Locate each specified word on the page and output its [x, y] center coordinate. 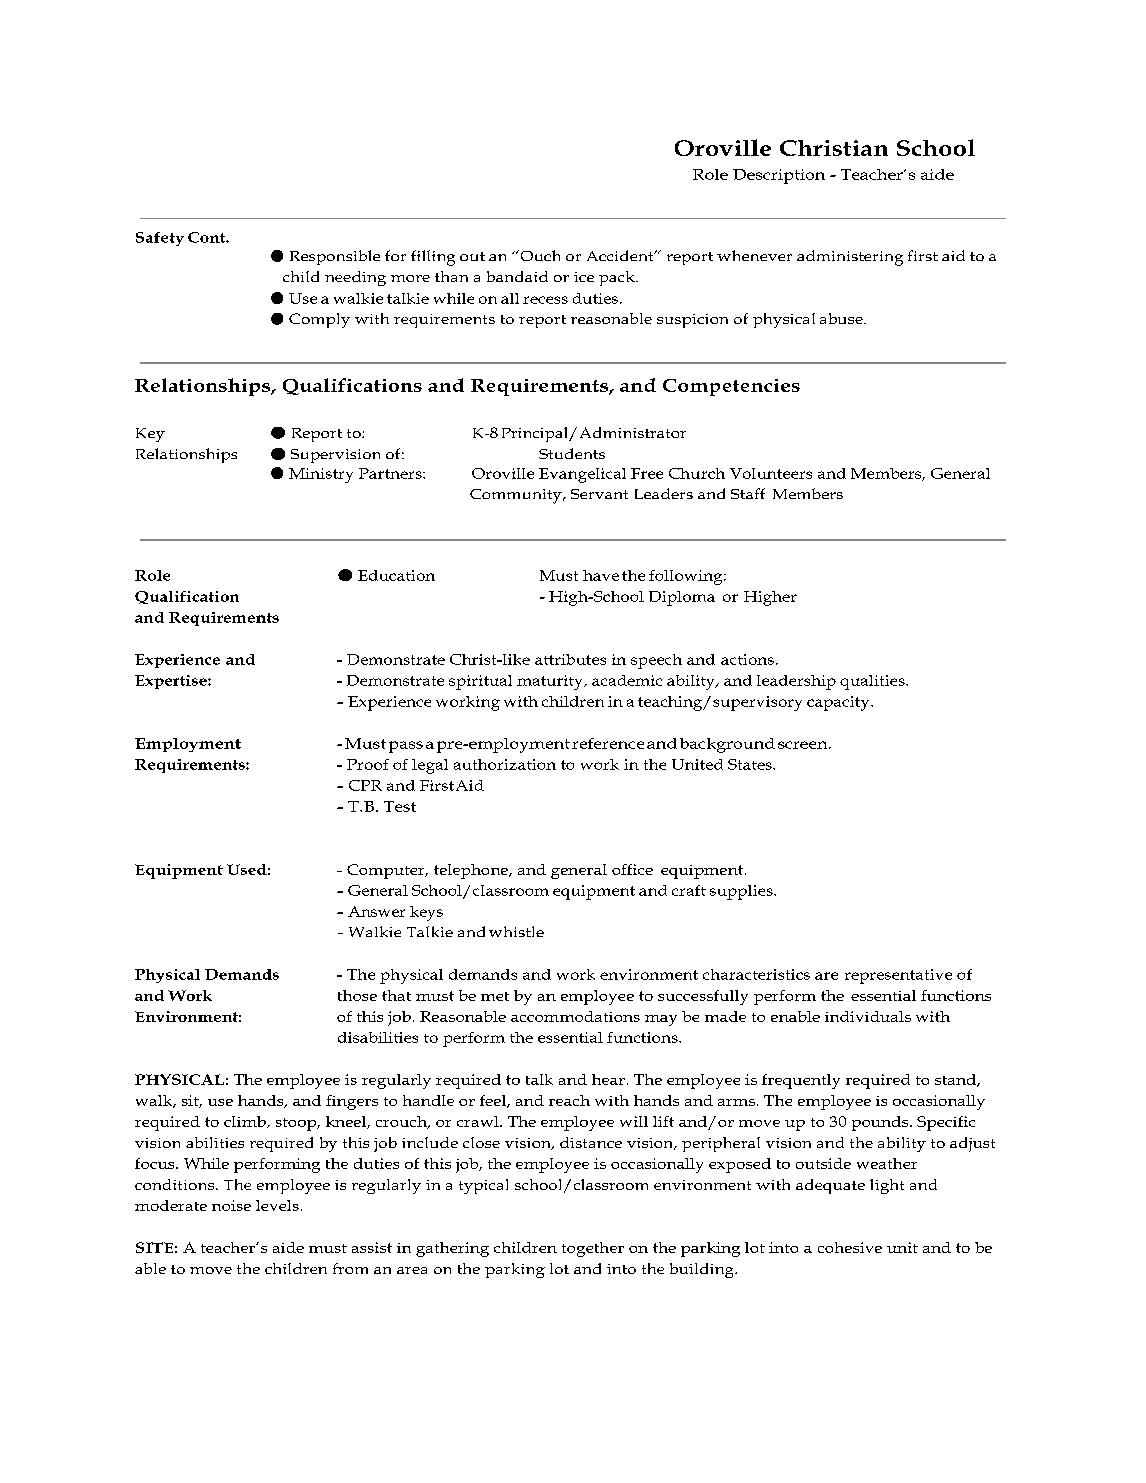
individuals [868, 1016]
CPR [365, 785]
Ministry [321, 475]
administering [850, 258]
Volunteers [771, 473]
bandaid [517, 276]
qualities [873, 682]
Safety [160, 239]
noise [231, 1205]
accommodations [575, 1016]
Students [572, 453]
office [632, 869]
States [751, 764]
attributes [570, 659]
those [357, 995]
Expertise [172, 682]
